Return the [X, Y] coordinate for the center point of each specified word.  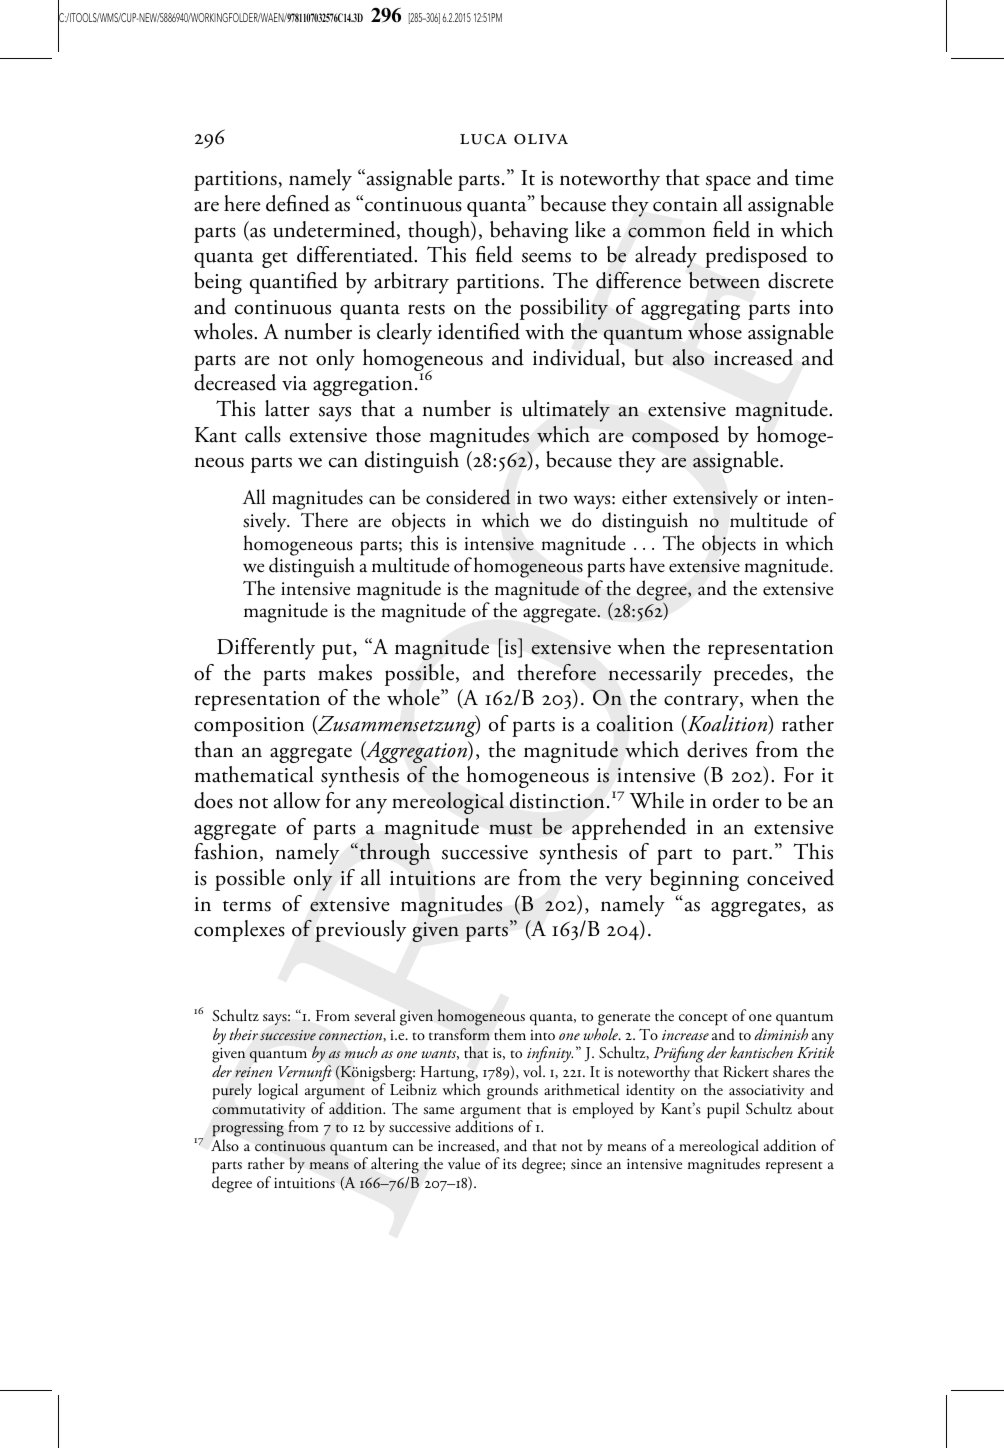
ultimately [566, 411]
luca [483, 139]
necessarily [655, 675]
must [510, 829]
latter [287, 408]
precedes [751, 675]
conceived [790, 877]
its [510, 1164]
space [728, 183]
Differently [266, 649]
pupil [723, 1110]
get [275, 260]
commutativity [259, 1112]
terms [247, 906]
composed [675, 437]
